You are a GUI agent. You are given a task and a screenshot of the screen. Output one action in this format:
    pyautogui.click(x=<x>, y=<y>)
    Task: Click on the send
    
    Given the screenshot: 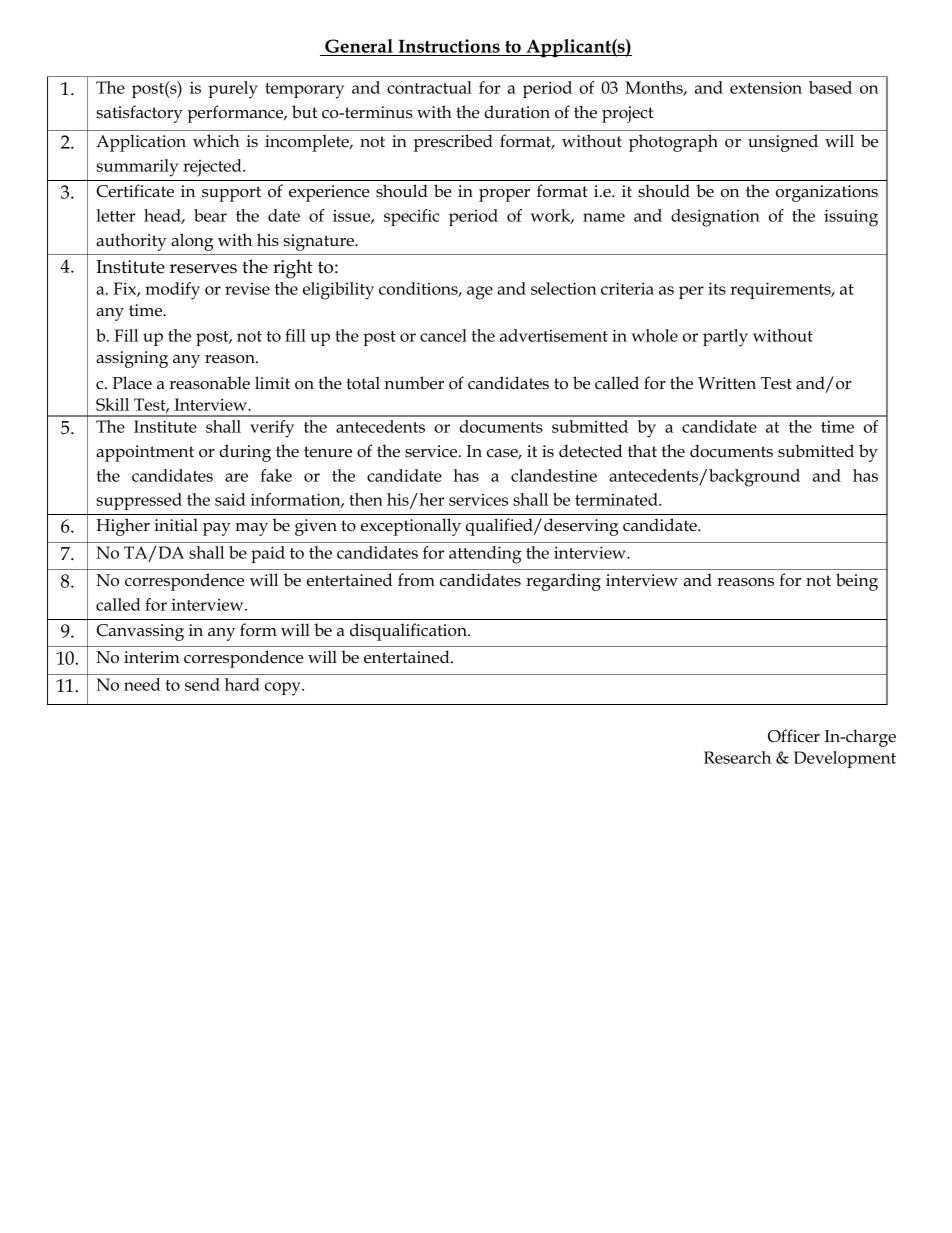 What is the action you would take?
    pyautogui.click(x=202, y=684)
